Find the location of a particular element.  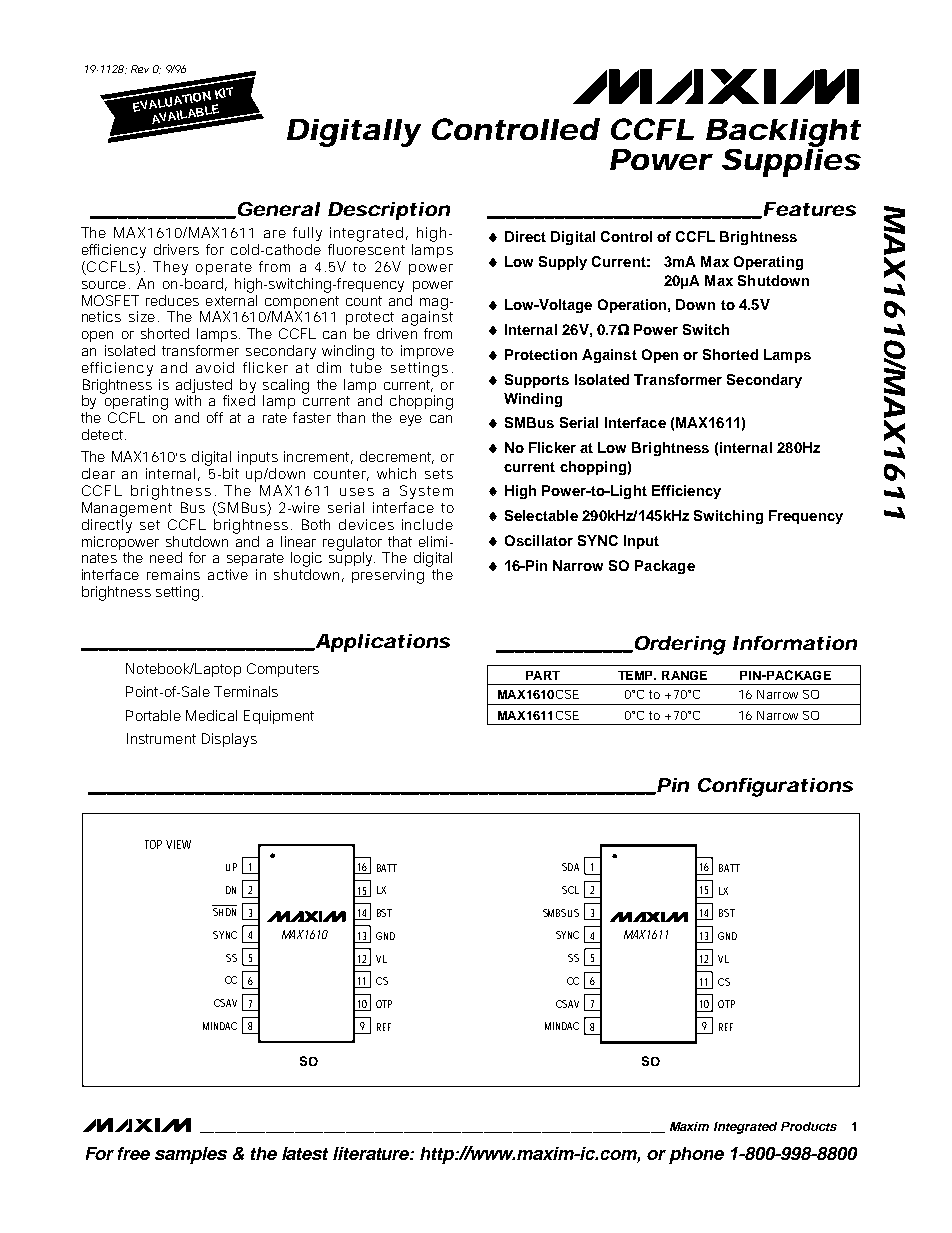

They is located at coordinates (170, 268).
